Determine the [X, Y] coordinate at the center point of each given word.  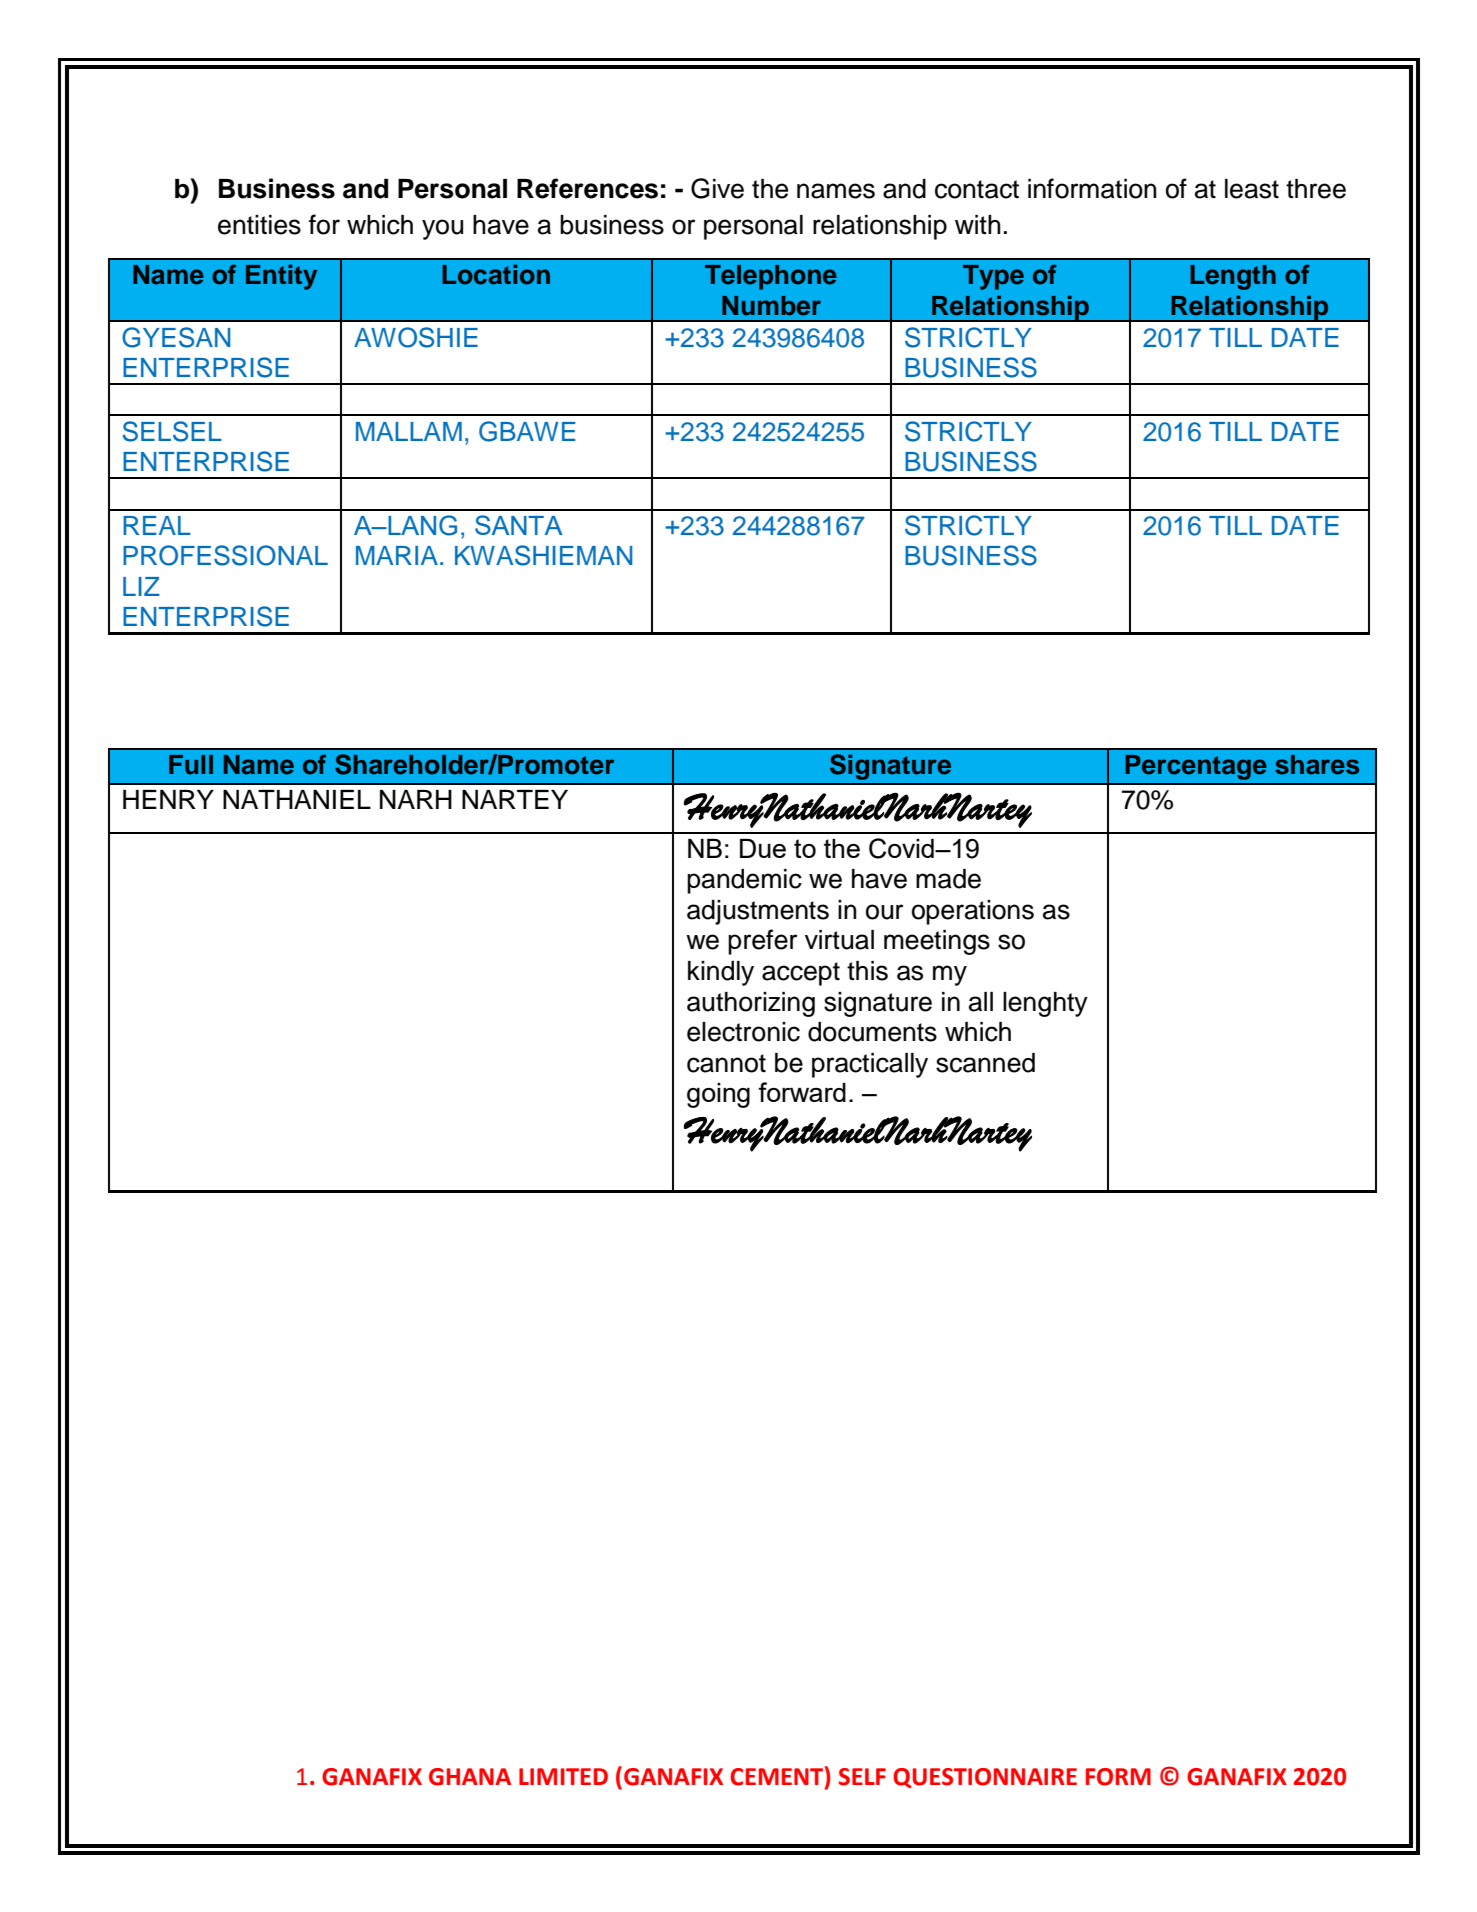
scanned [985, 1063]
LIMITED [563, 1776]
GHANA [470, 1777]
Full [191, 764]
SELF [862, 1777]
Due [763, 848]
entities [259, 225]
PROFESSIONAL [225, 555]
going [718, 1095]
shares [1317, 765]
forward [802, 1092]
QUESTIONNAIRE [985, 1778]
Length [1233, 277]
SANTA [519, 525]
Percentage [1196, 767]
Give [717, 188]
